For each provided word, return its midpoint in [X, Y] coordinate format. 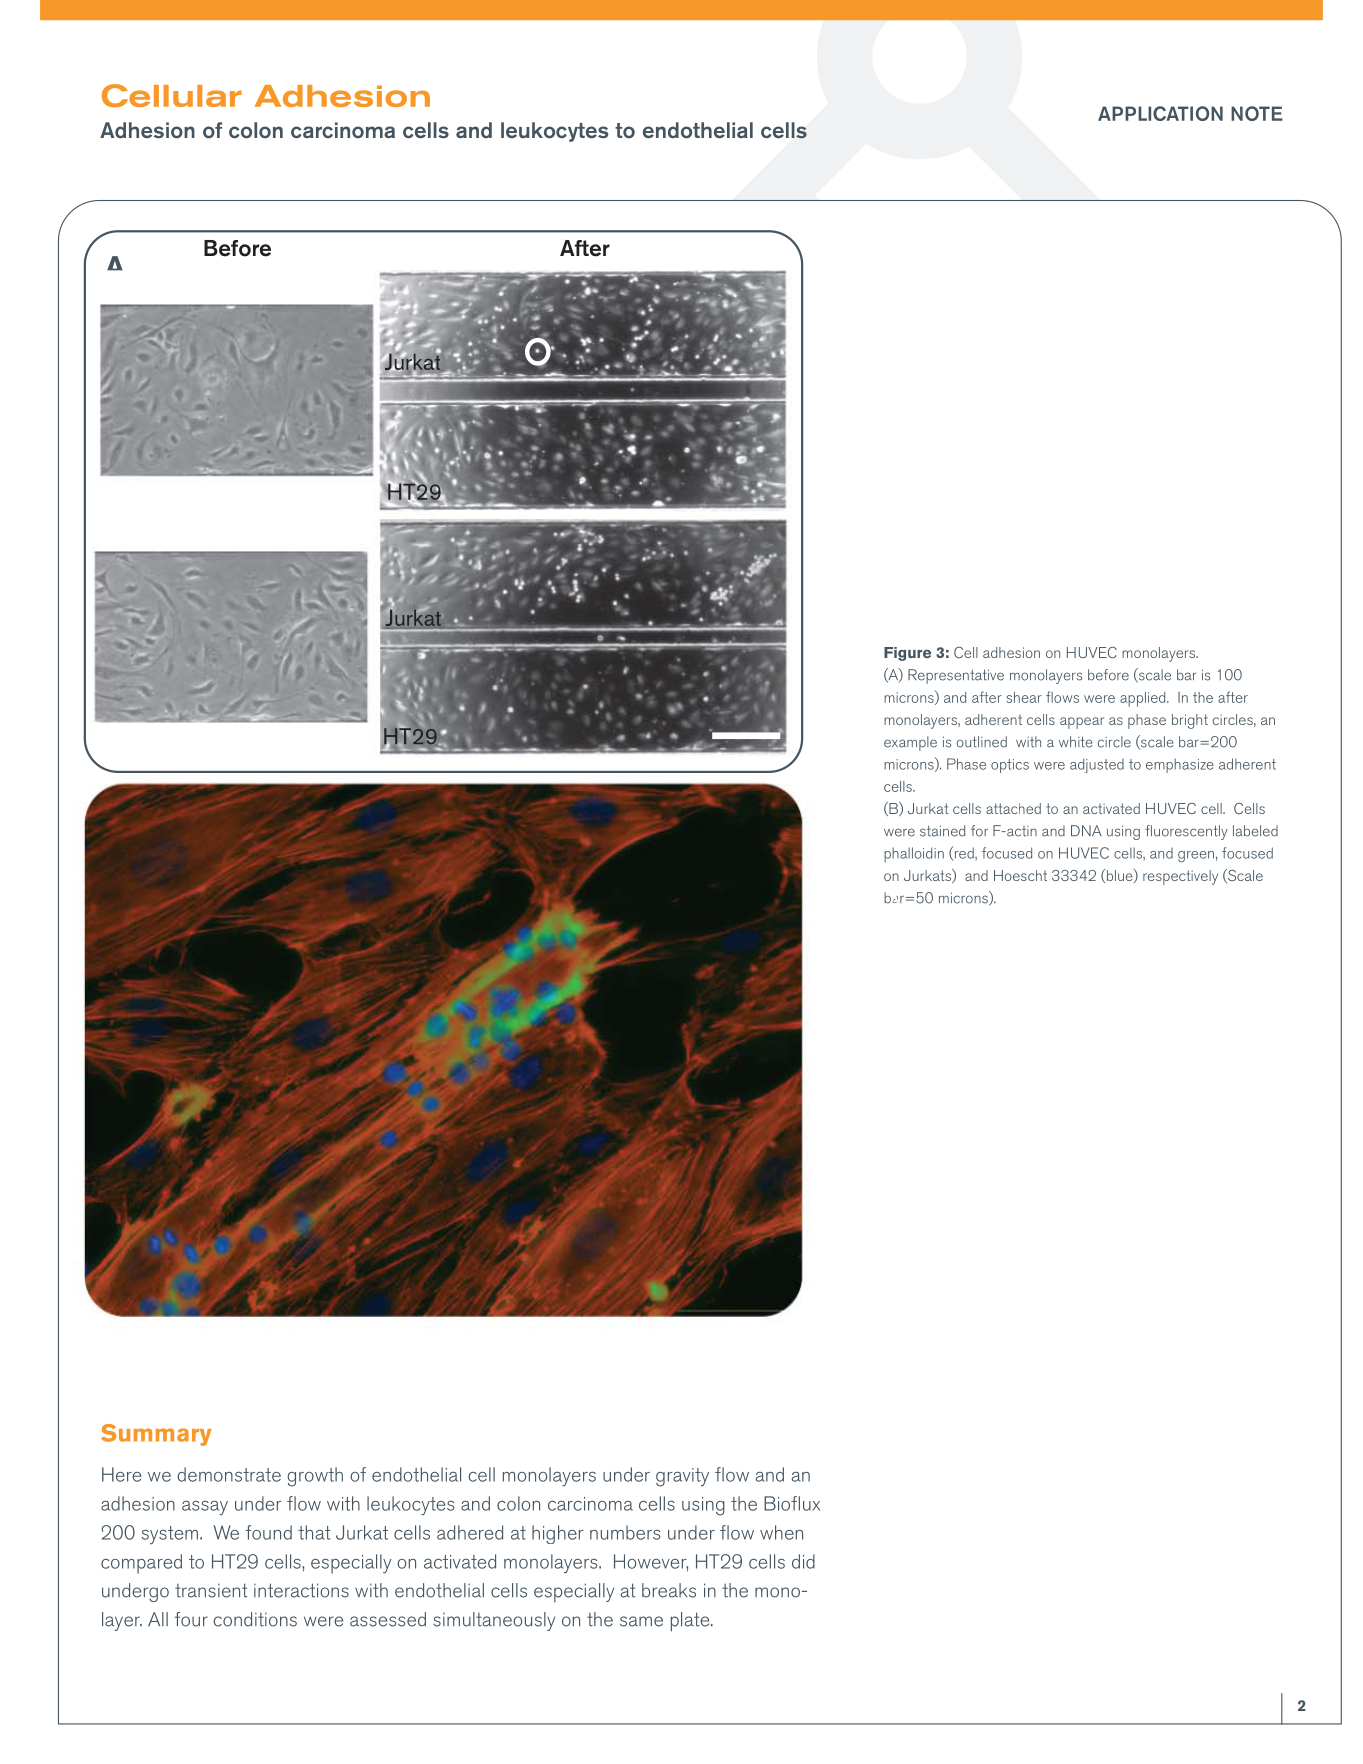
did [803, 1561]
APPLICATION [1160, 113]
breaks [669, 1590]
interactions [301, 1590]
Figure [907, 654]
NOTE [1257, 113]
